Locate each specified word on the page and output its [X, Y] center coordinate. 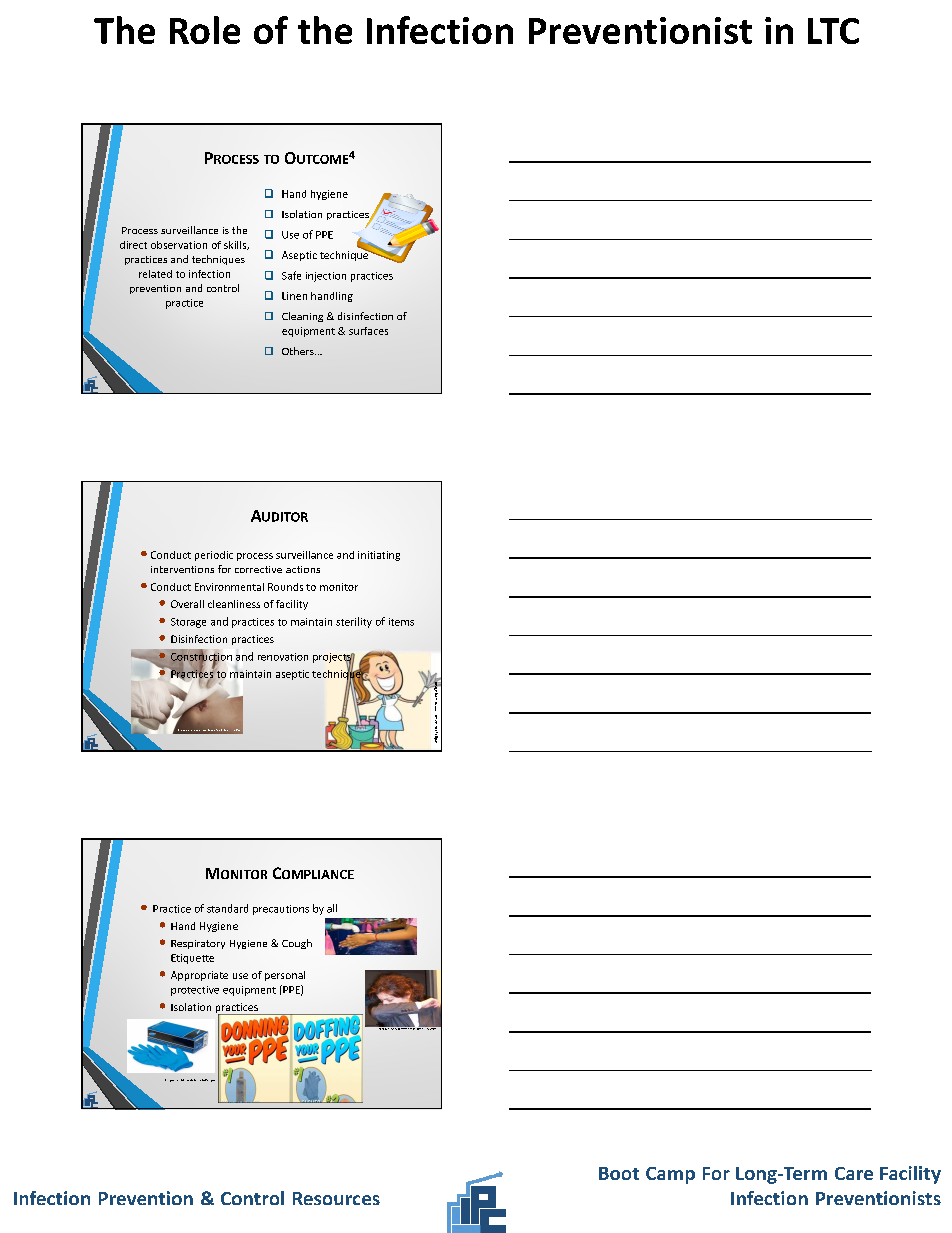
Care [854, 1173]
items [401, 622]
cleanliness [234, 604]
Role [205, 30]
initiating [379, 556]
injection [326, 277]
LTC [833, 31]
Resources [336, 1198]
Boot [619, 1173]
